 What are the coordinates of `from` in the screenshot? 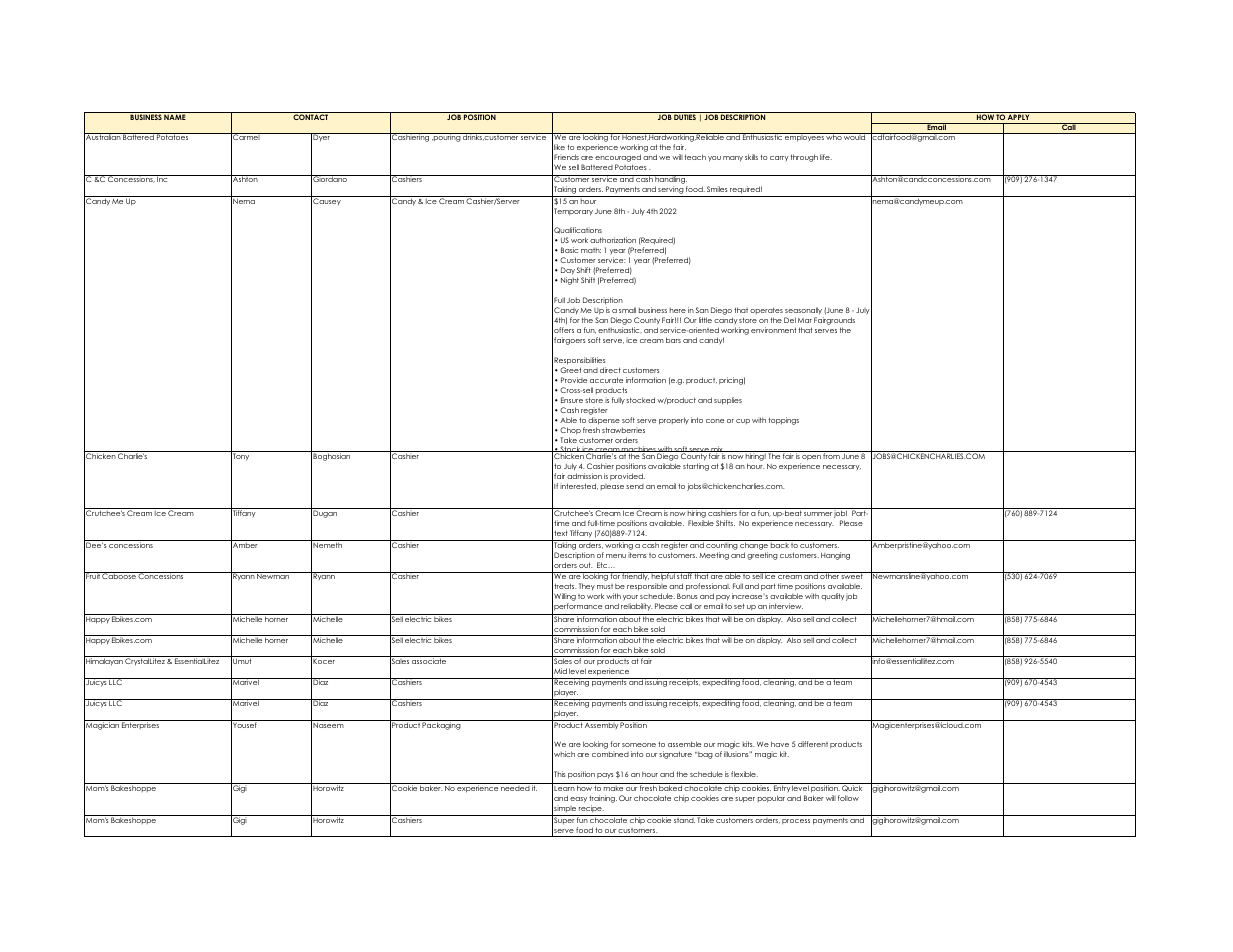 It's located at (831, 455).
